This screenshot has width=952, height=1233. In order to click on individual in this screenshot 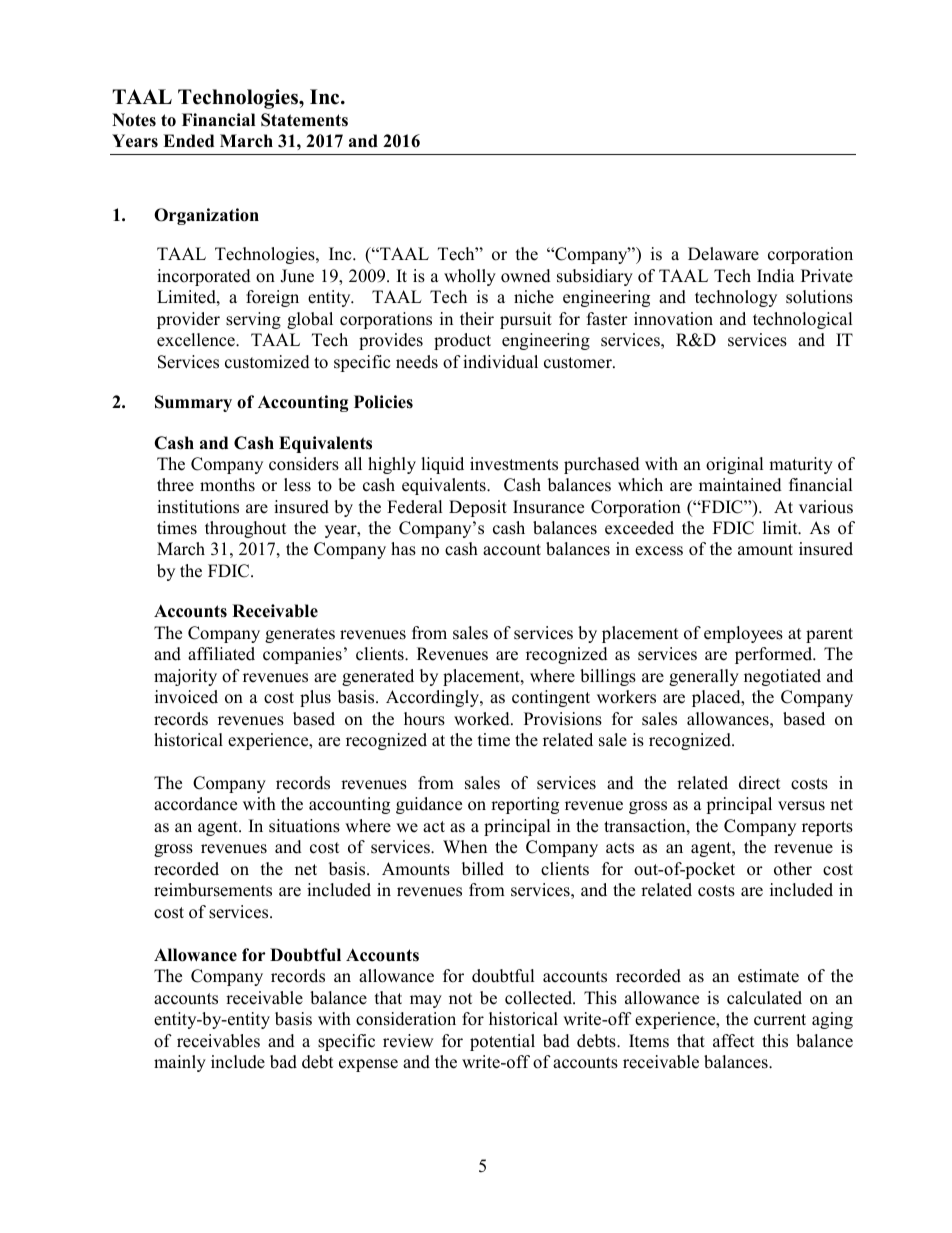, I will do `click(500, 362)`.
